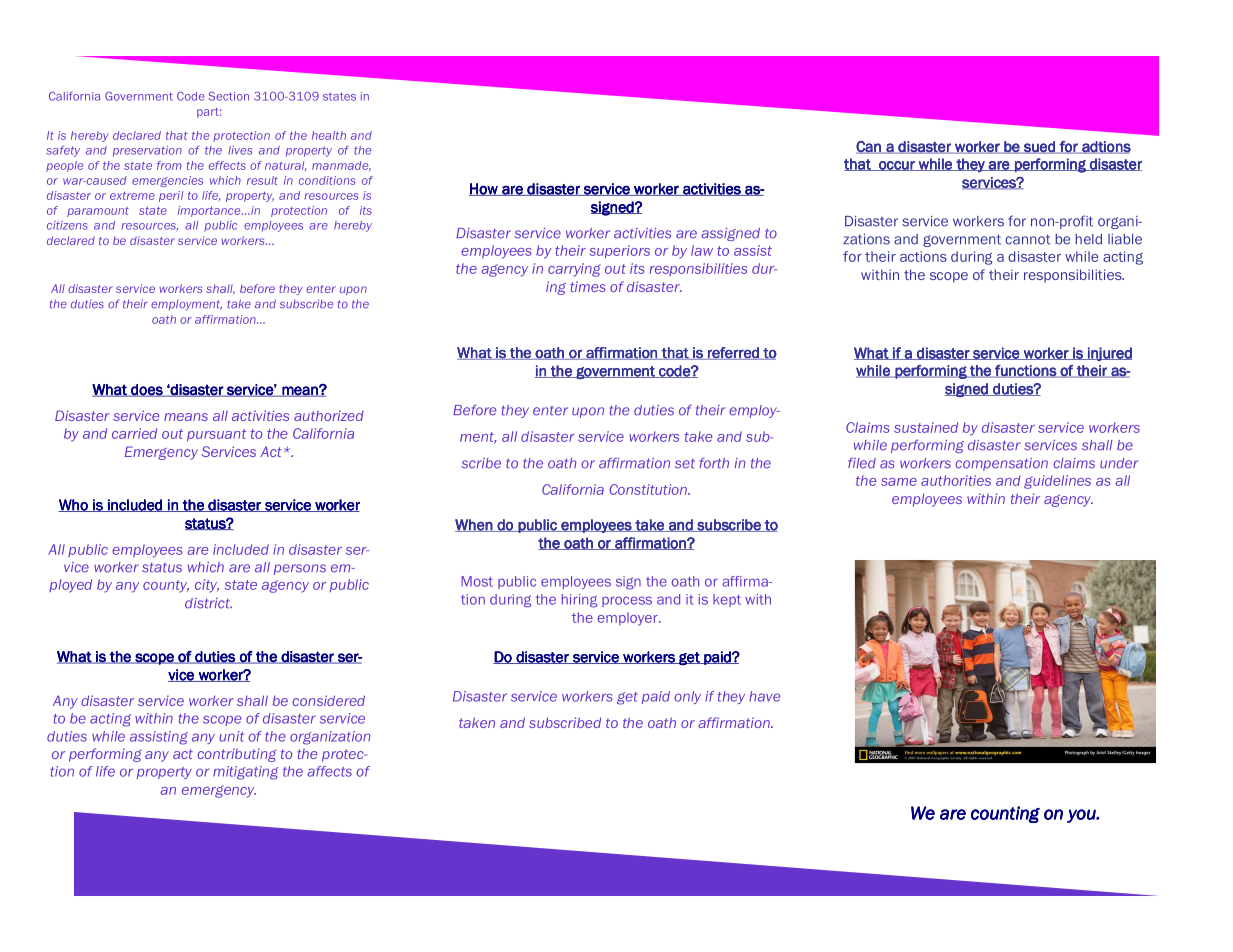 This image has height=952, width=1233. What do you see at coordinates (147, 390) in the image?
I see `does` at bounding box center [147, 390].
